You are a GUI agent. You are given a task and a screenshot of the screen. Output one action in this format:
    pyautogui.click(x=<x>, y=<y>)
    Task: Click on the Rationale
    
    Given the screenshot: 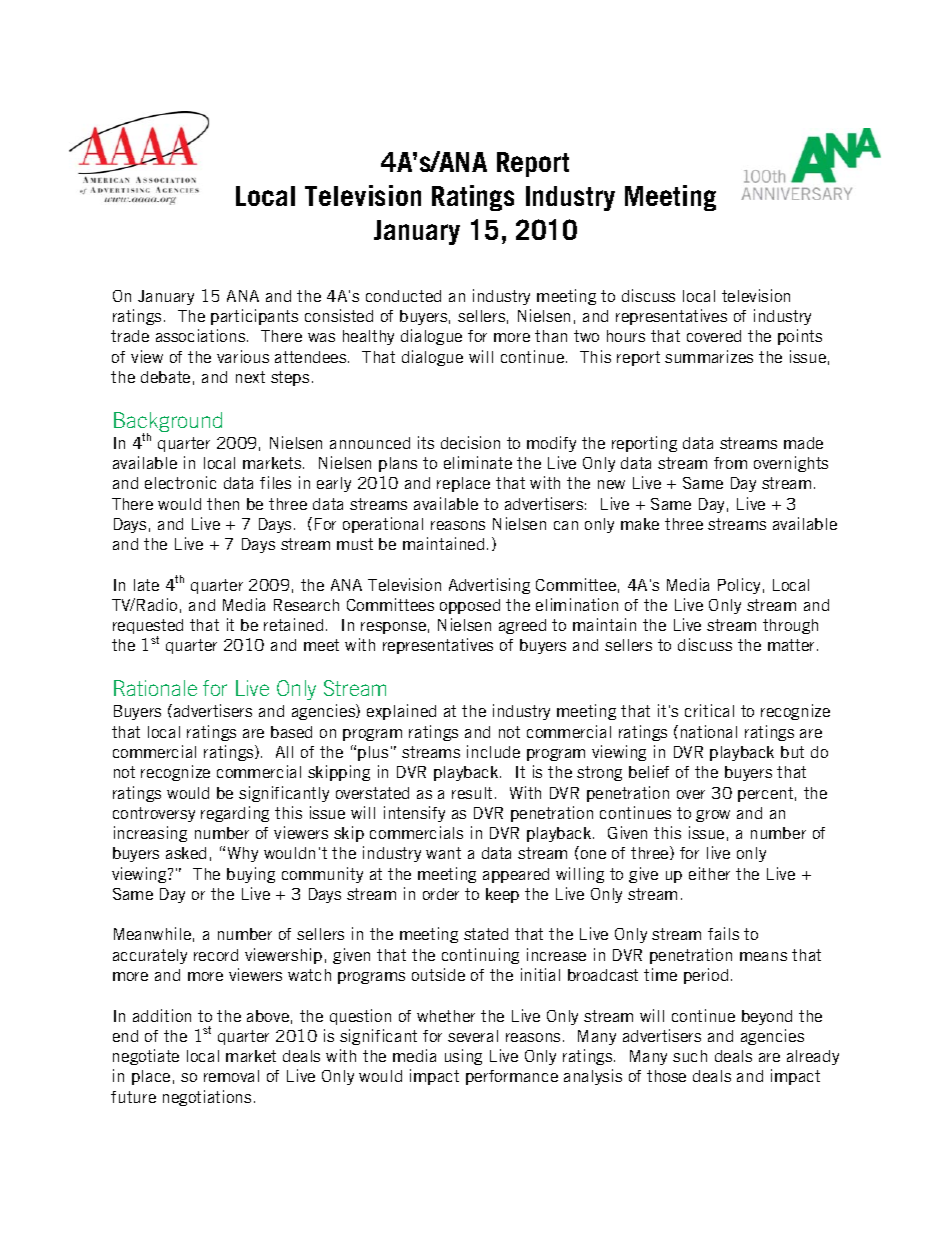 What is the action you would take?
    pyautogui.click(x=155, y=688)
